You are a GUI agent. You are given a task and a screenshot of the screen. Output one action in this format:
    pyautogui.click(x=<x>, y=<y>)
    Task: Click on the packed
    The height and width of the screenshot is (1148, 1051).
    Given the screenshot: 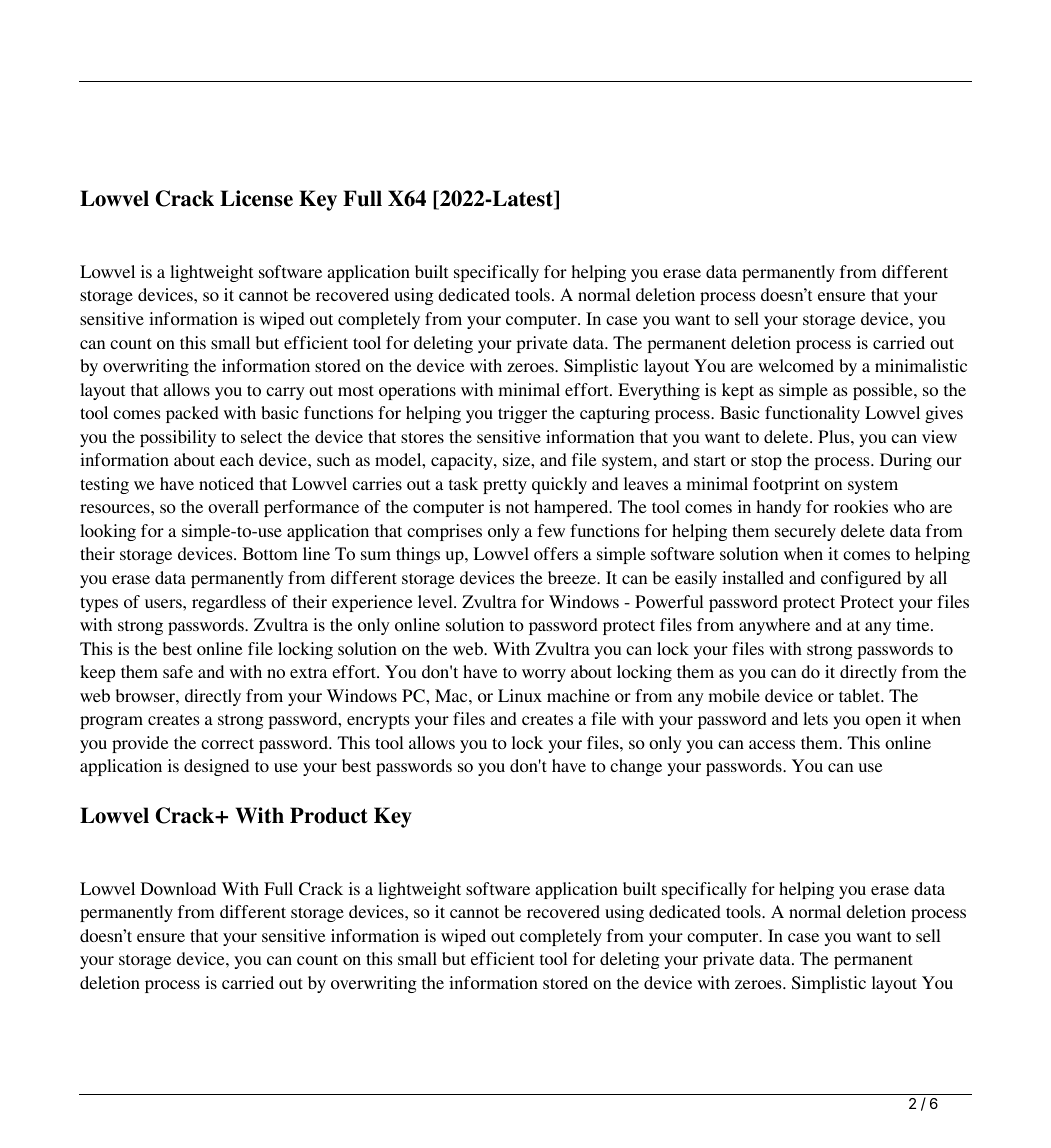 What is the action you would take?
    pyautogui.click(x=192, y=414)
